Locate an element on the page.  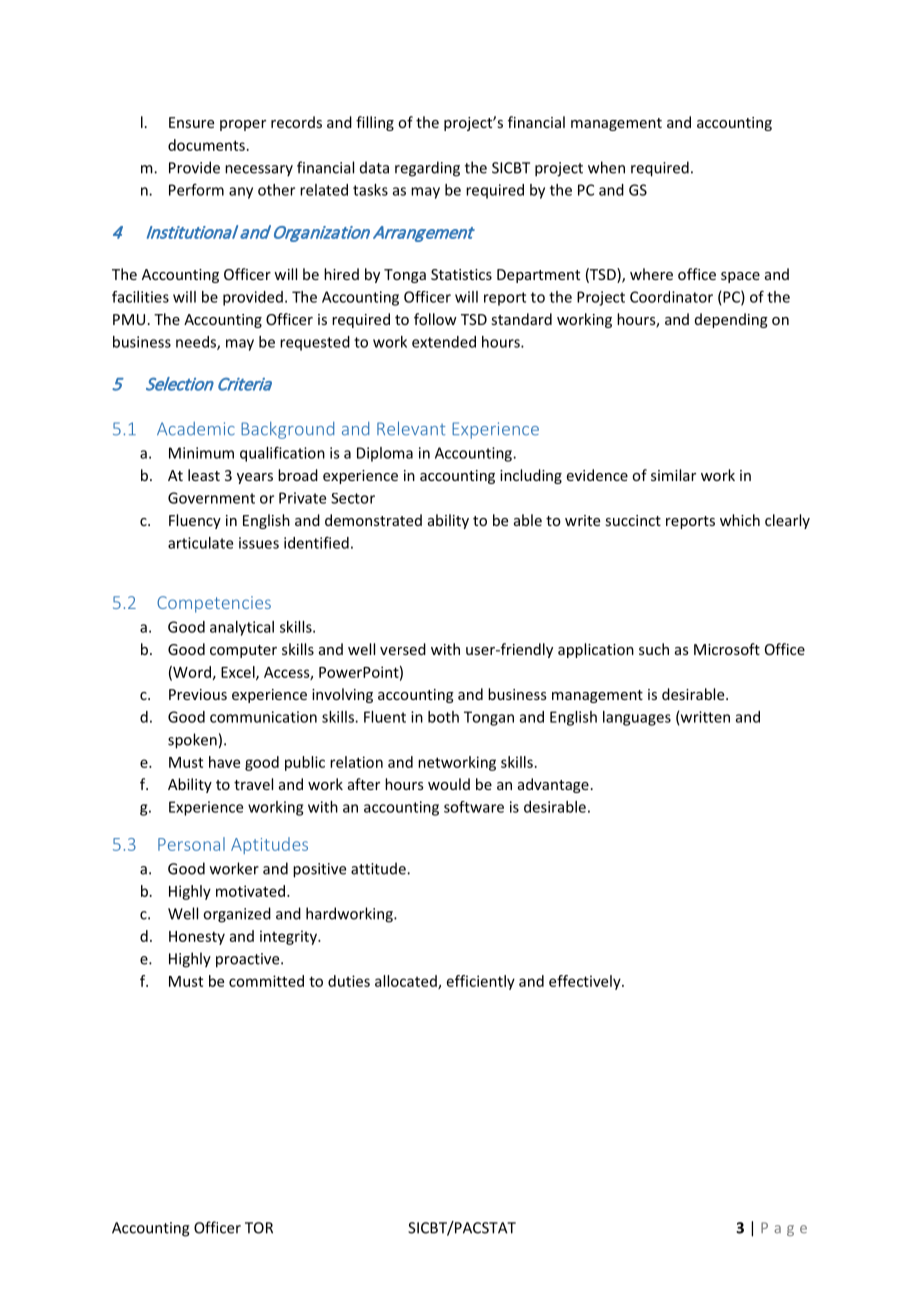
documents is located at coordinates (206, 145).
